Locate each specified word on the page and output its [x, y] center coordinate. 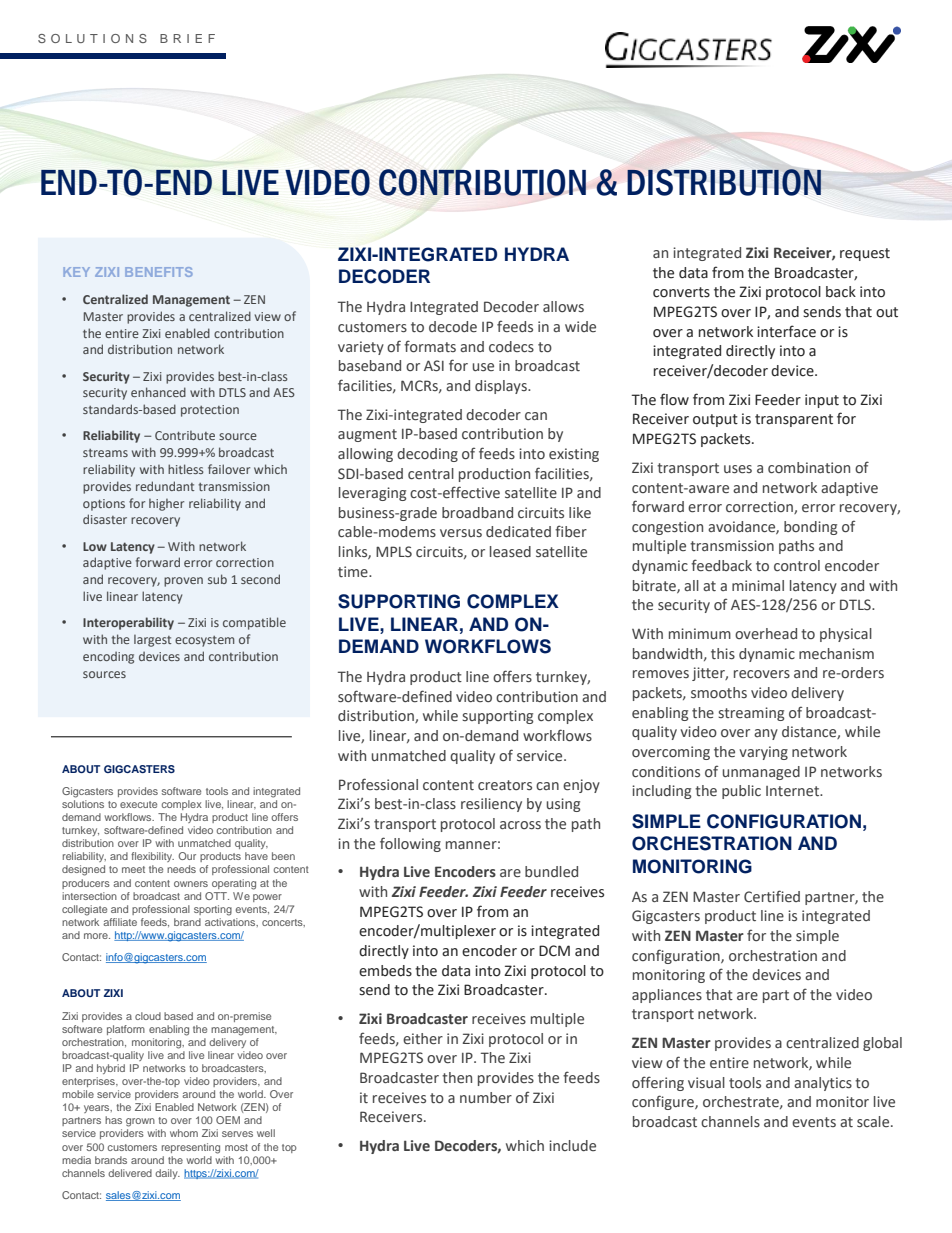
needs [181, 869]
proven [183, 582]
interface [786, 331]
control [797, 565]
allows [563, 306]
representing [191, 1148]
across [520, 825]
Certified [772, 896]
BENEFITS [159, 272]
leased [510, 552]
